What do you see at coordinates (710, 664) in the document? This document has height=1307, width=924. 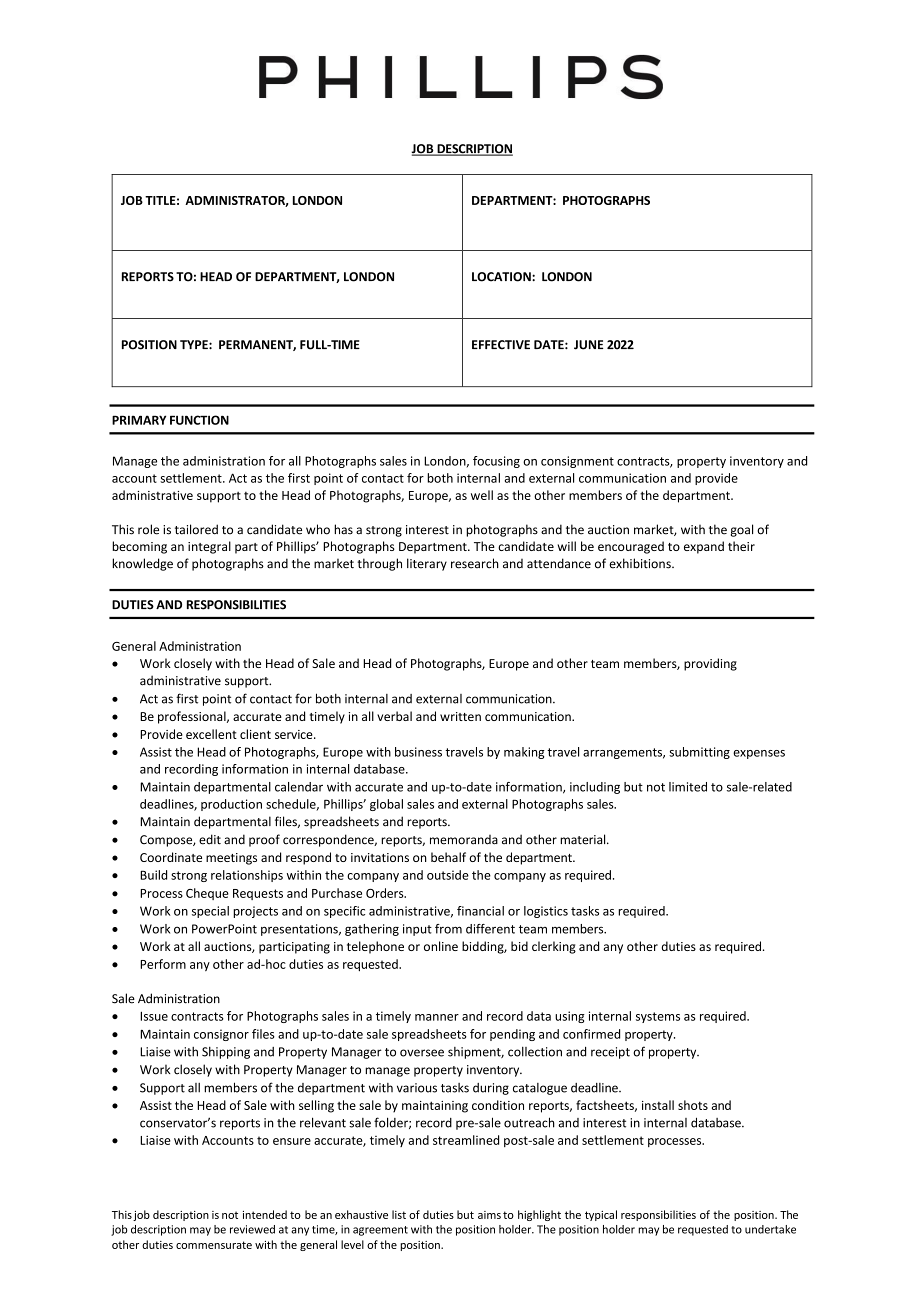 I see `providing` at bounding box center [710, 664].
